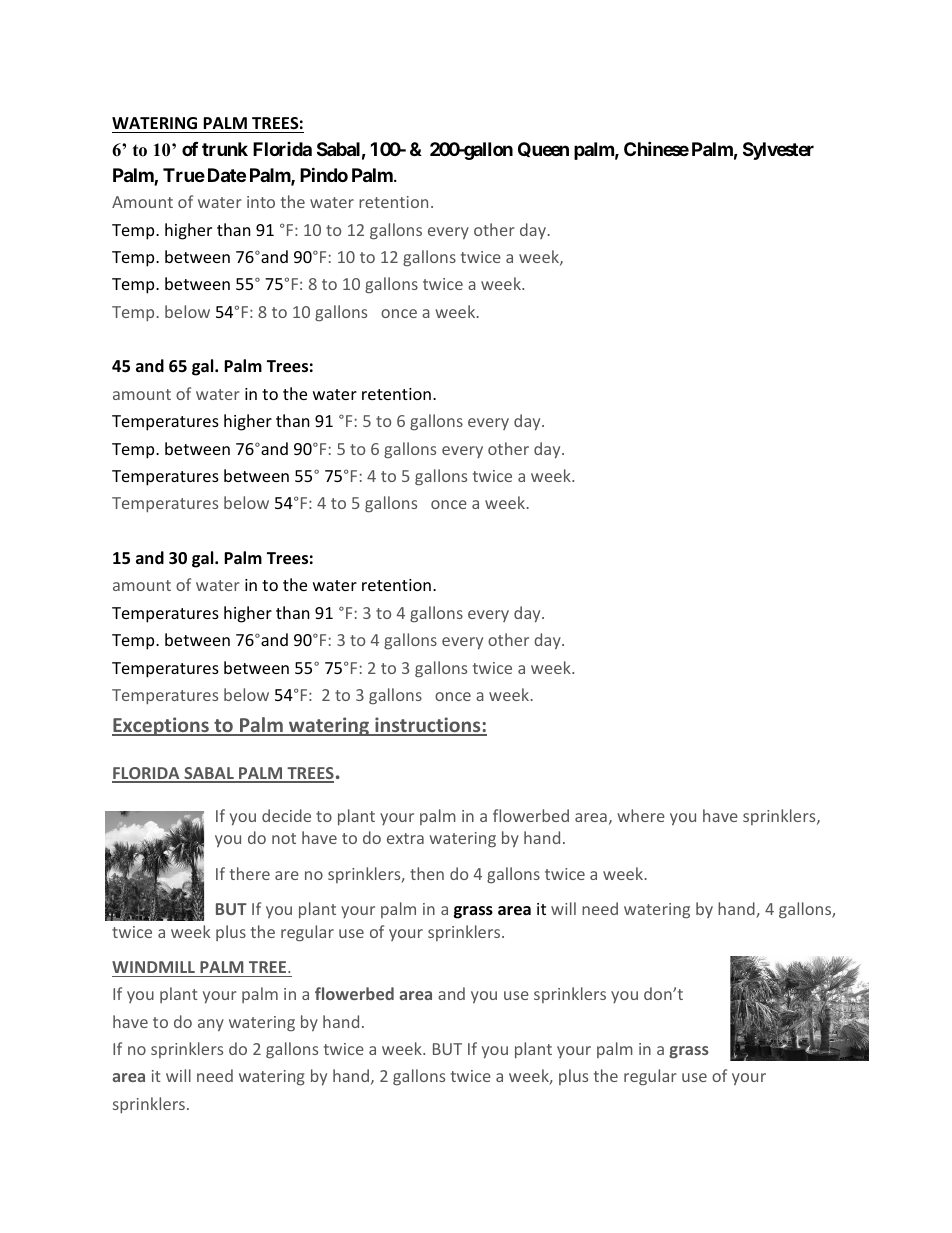  What do you see at coordinates (211, 1025) in the screenshot?
I see `any` at bounding box center [211, 1025].
